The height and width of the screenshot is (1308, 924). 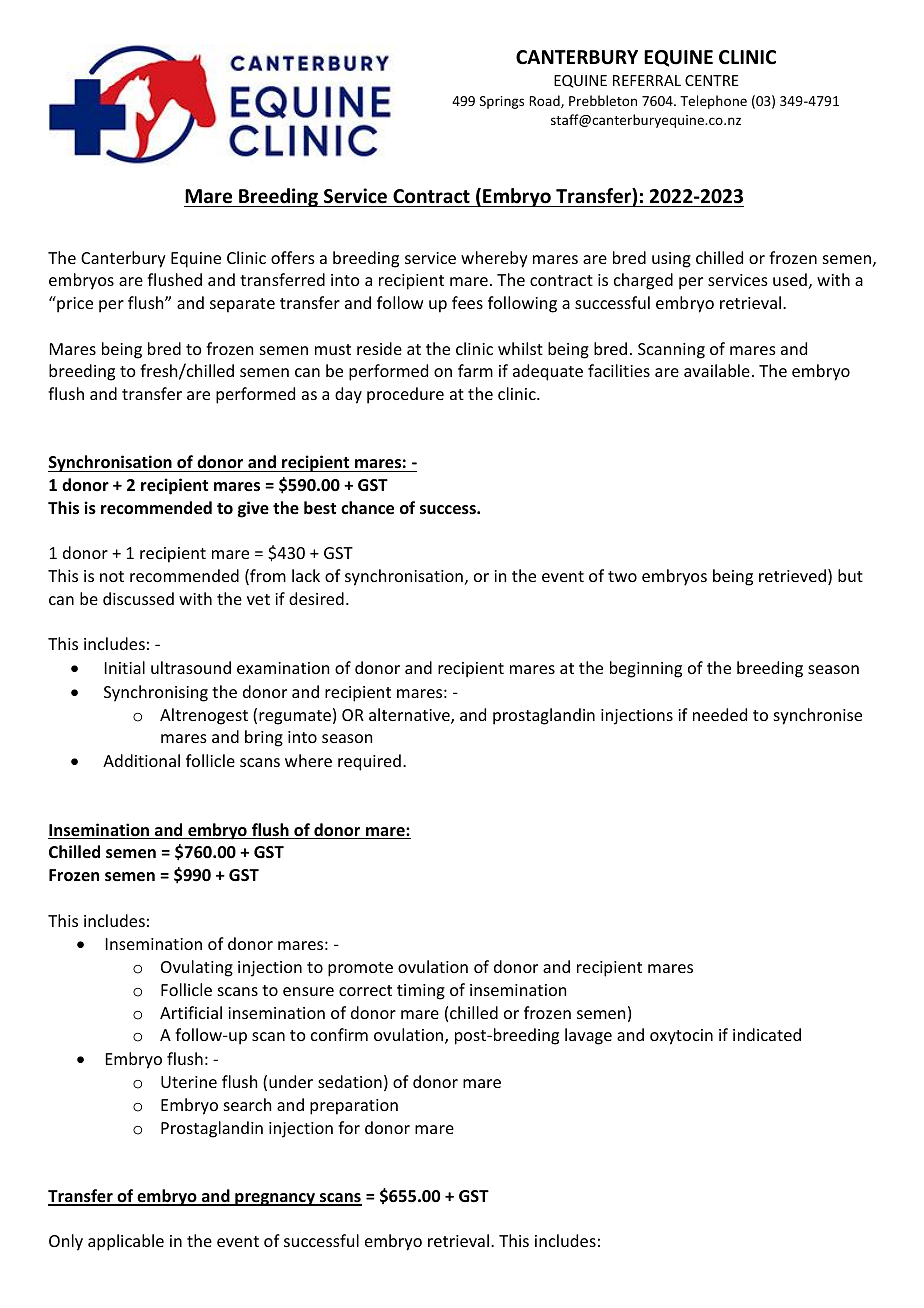 What do you see at coordinates (720, 714) in the screenshot?
I see `needed` at bounding box center [720, 714].
